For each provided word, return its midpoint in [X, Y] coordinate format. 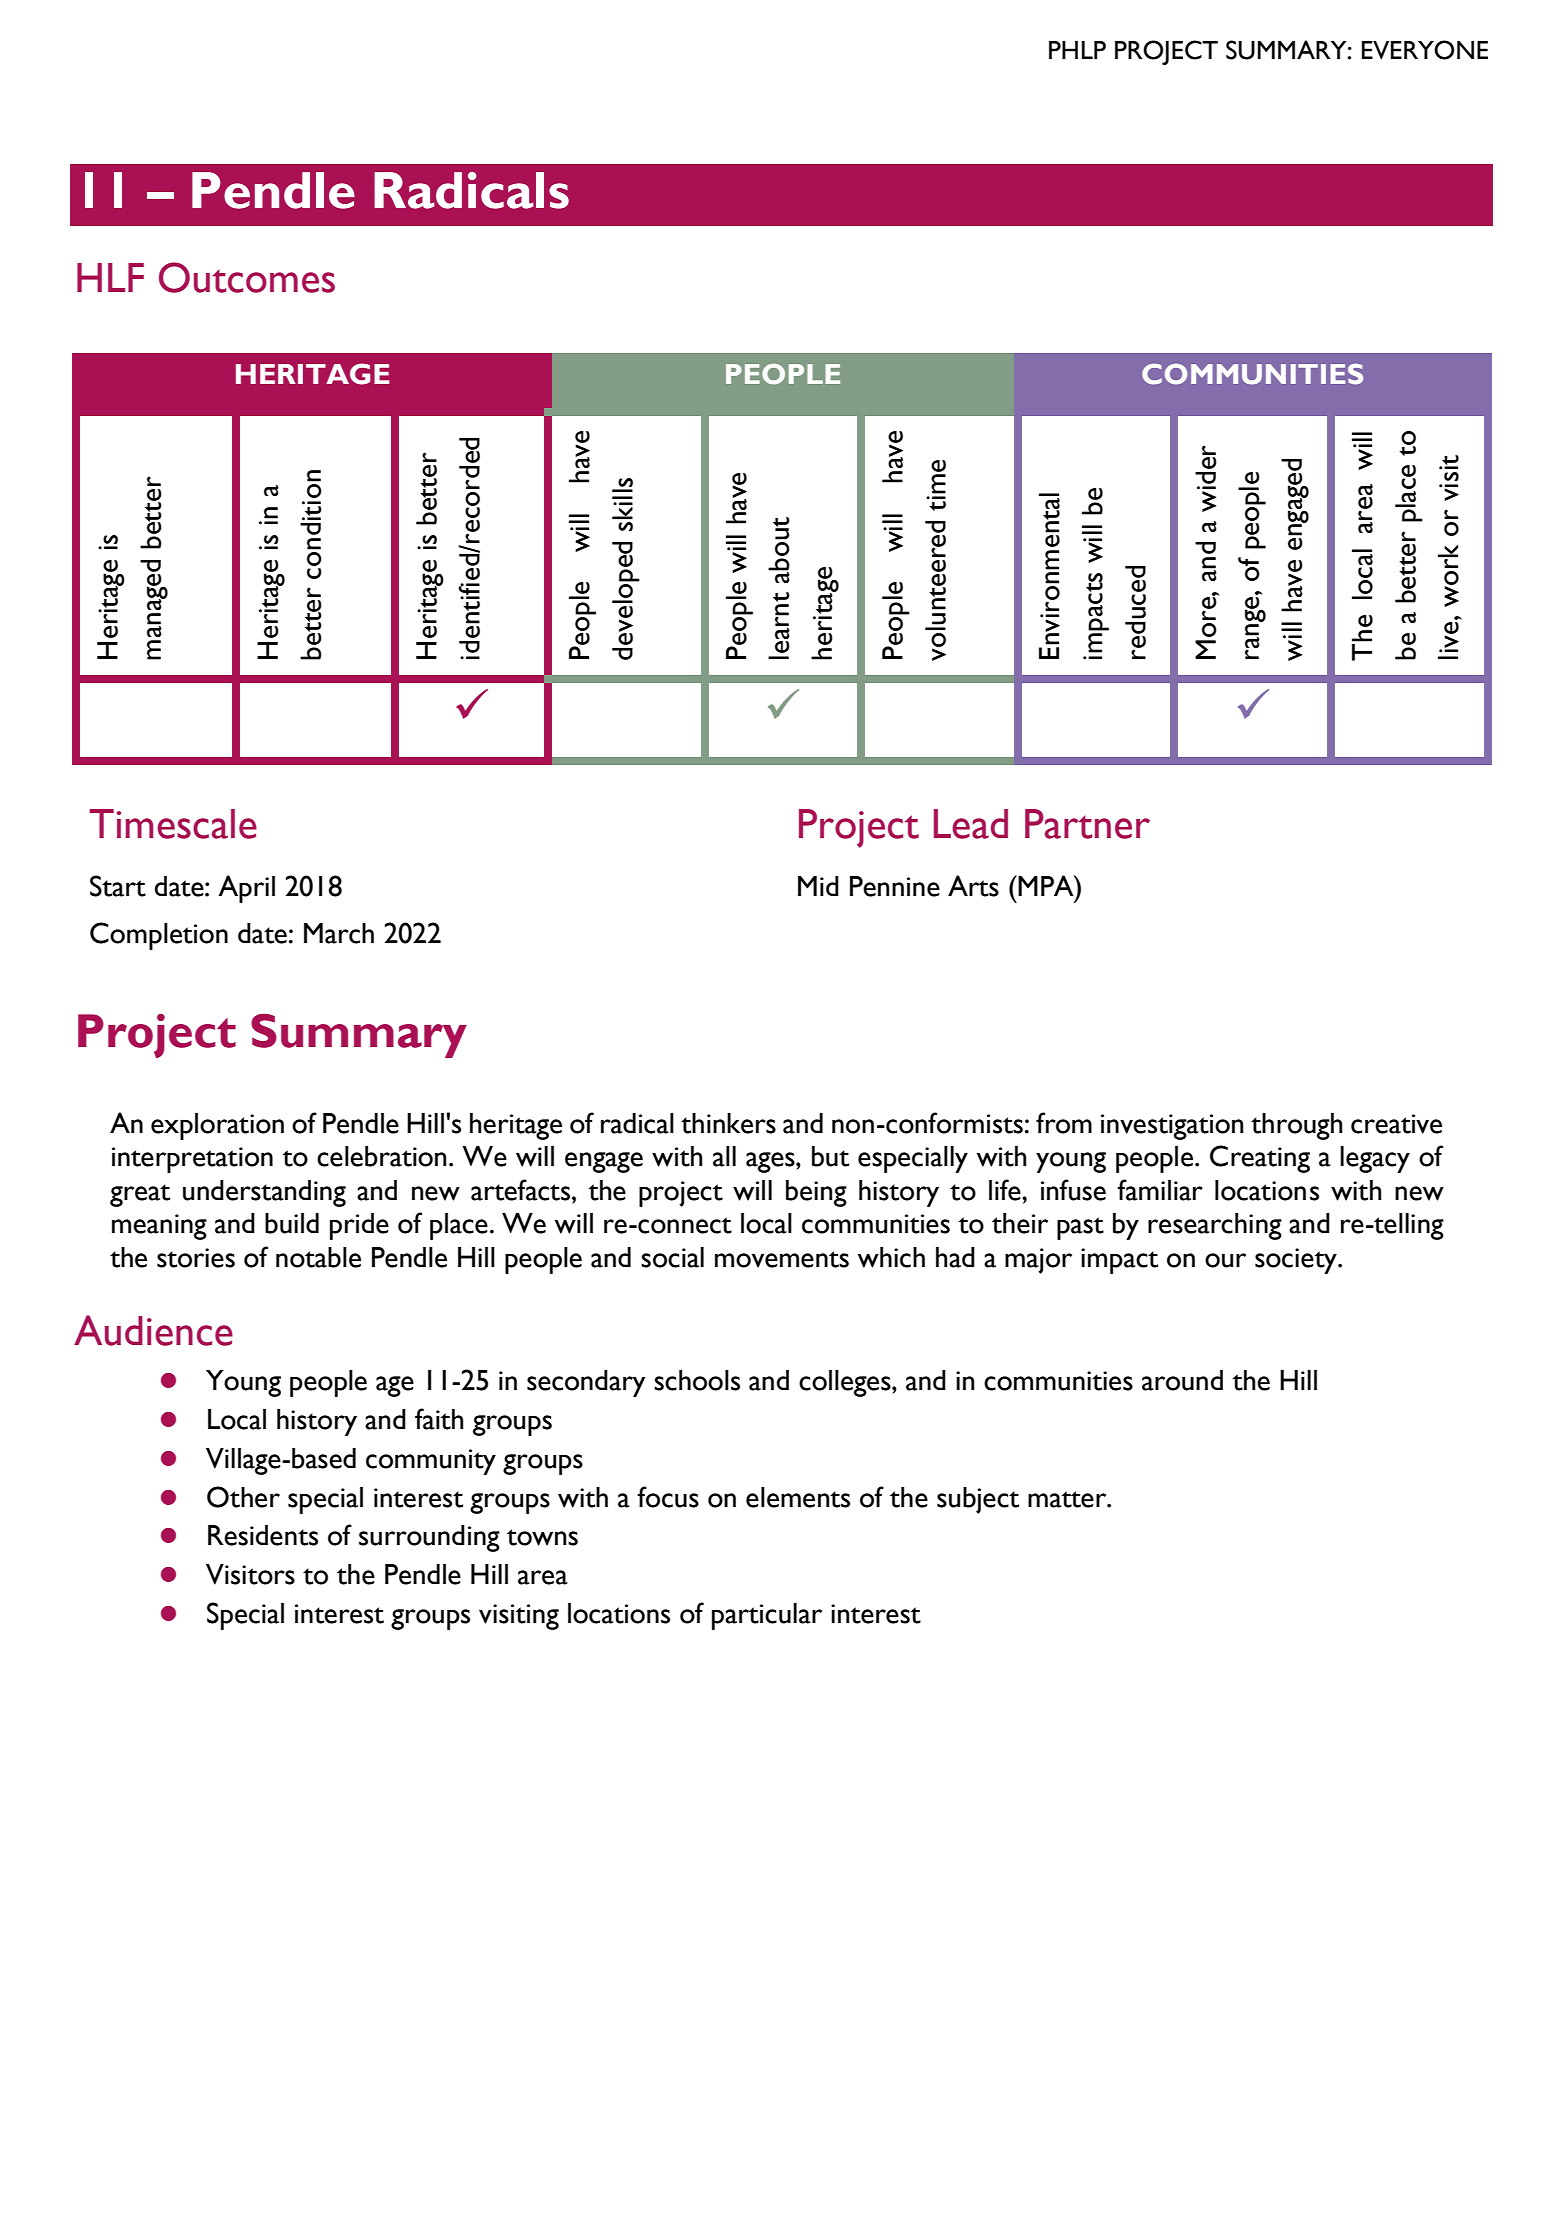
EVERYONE [1425, 50]
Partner [1087, 824]
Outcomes [247, 277]
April [246, 889]
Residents [263, 1535]
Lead [971, 824]
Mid [818, 886]
